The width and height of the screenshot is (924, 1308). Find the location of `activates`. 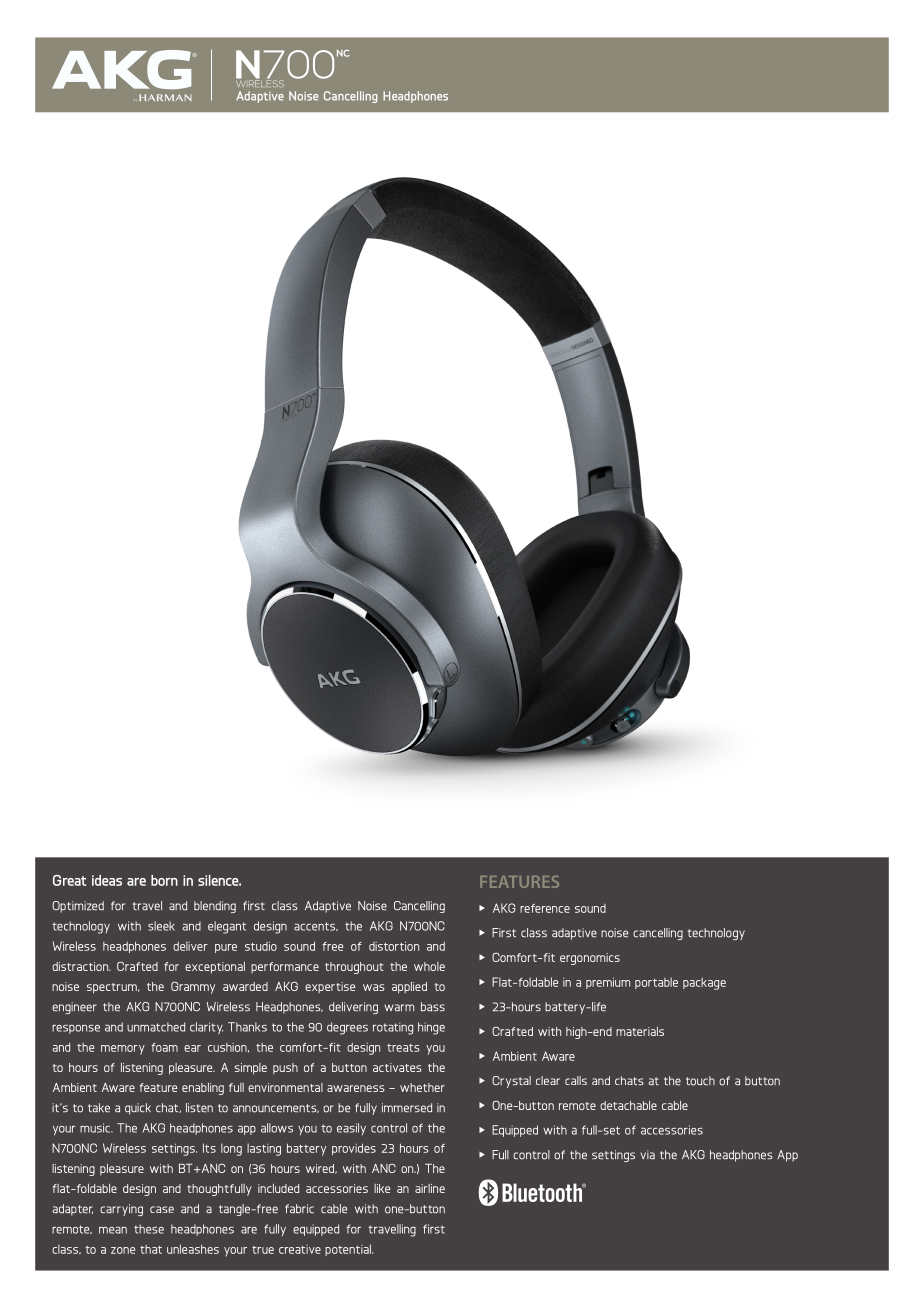

activates is located at coordinates (397, 1067).
